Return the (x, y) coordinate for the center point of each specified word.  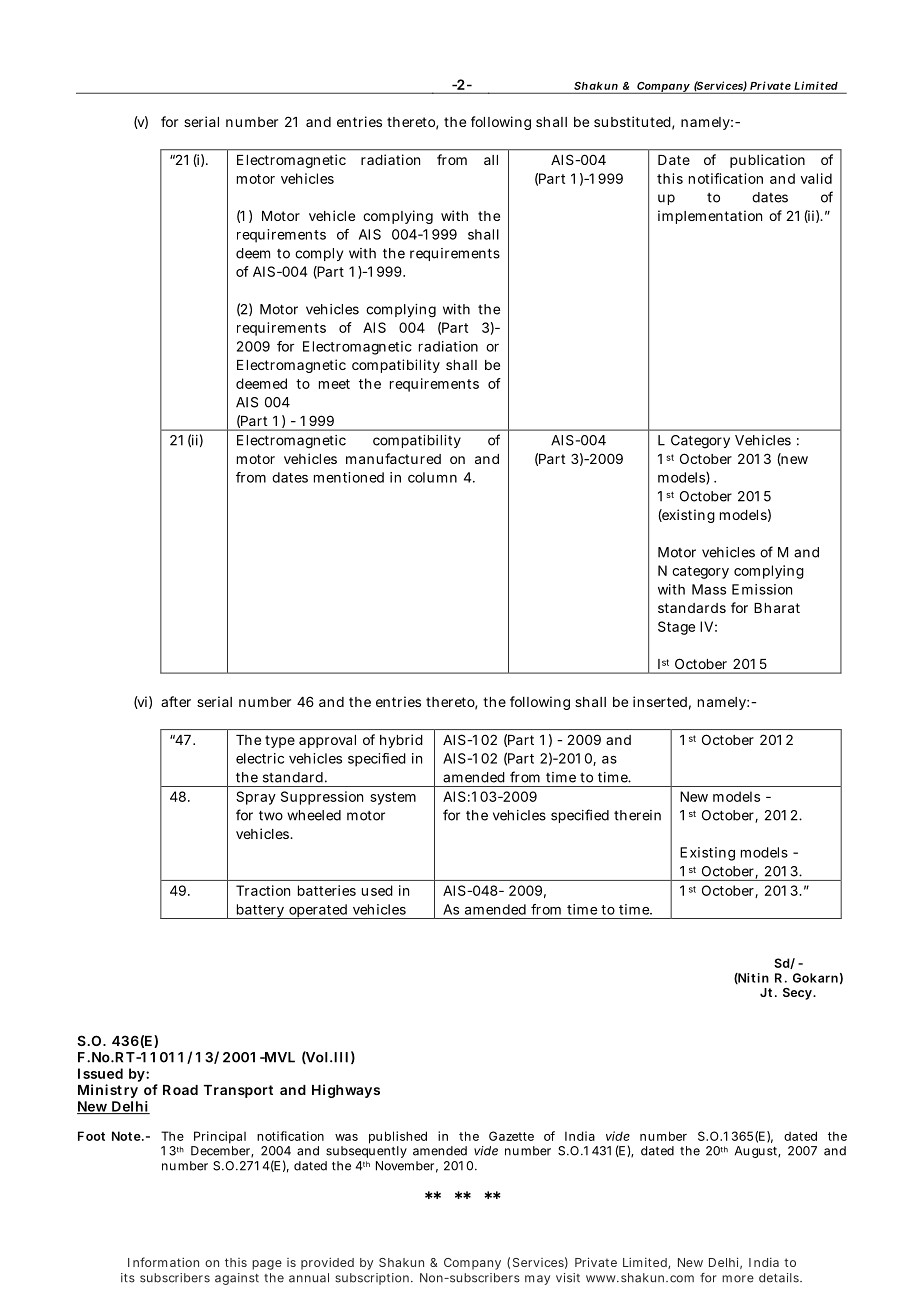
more (738, 1279)
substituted (634, 123)
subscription (373, 1279)
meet (334, 384)
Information (163, 1262)
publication (767, 161)
